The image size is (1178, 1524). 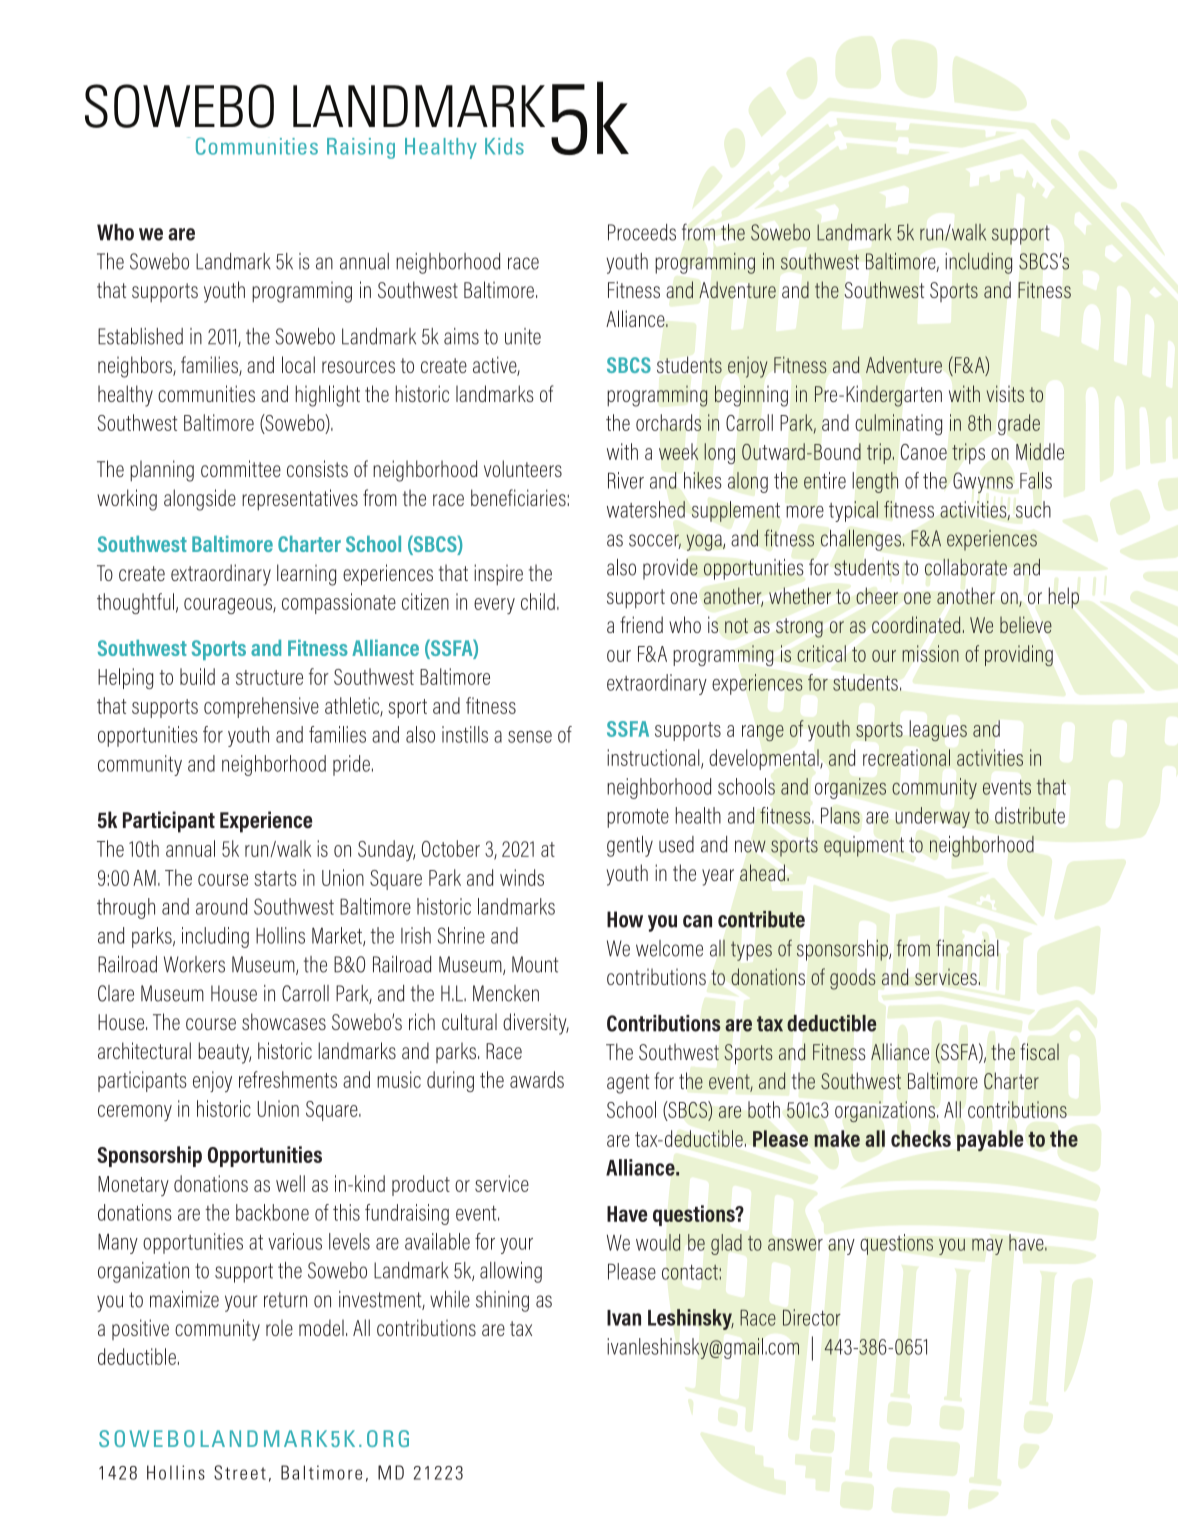 I want to click on financial, so click(x=967, y=948).
